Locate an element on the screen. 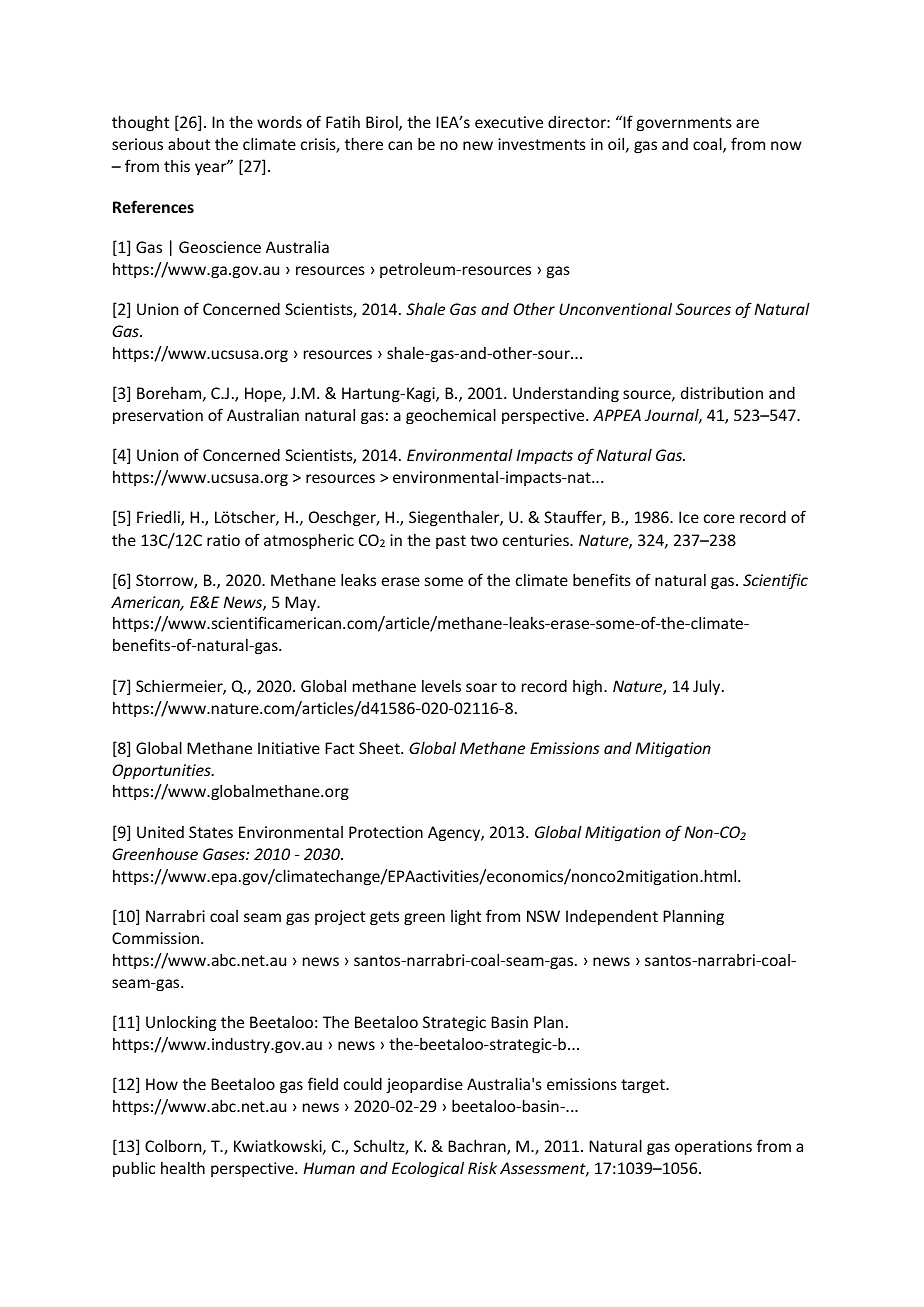 The height and width of the screenshot is (1307, 924). governments is located at coordinates (684, 124).
